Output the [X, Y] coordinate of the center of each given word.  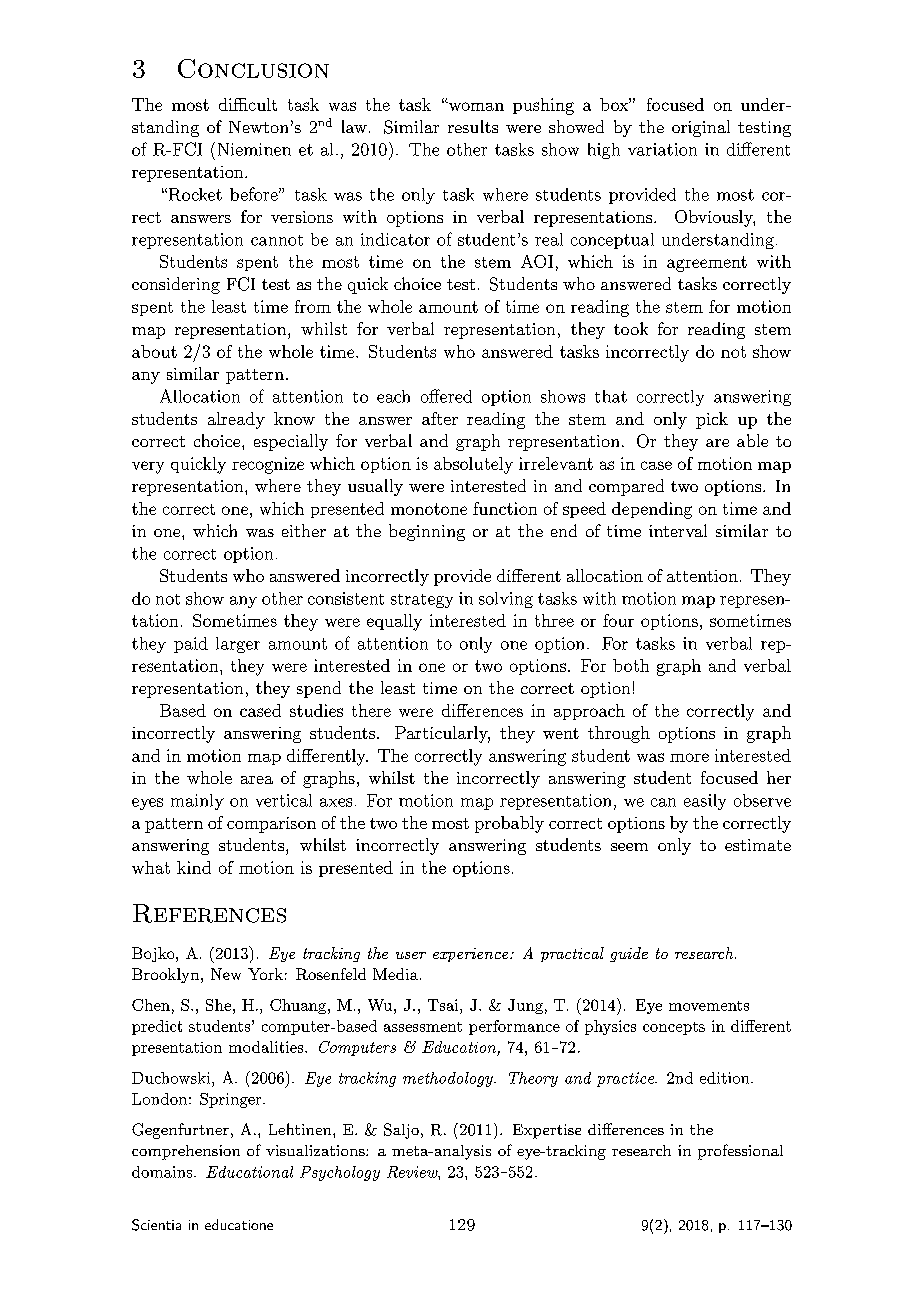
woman [475, 106]
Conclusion [253, 68]
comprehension [186, 1152]
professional [740, 1152]
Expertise [547, 1131]
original [701, 128]
